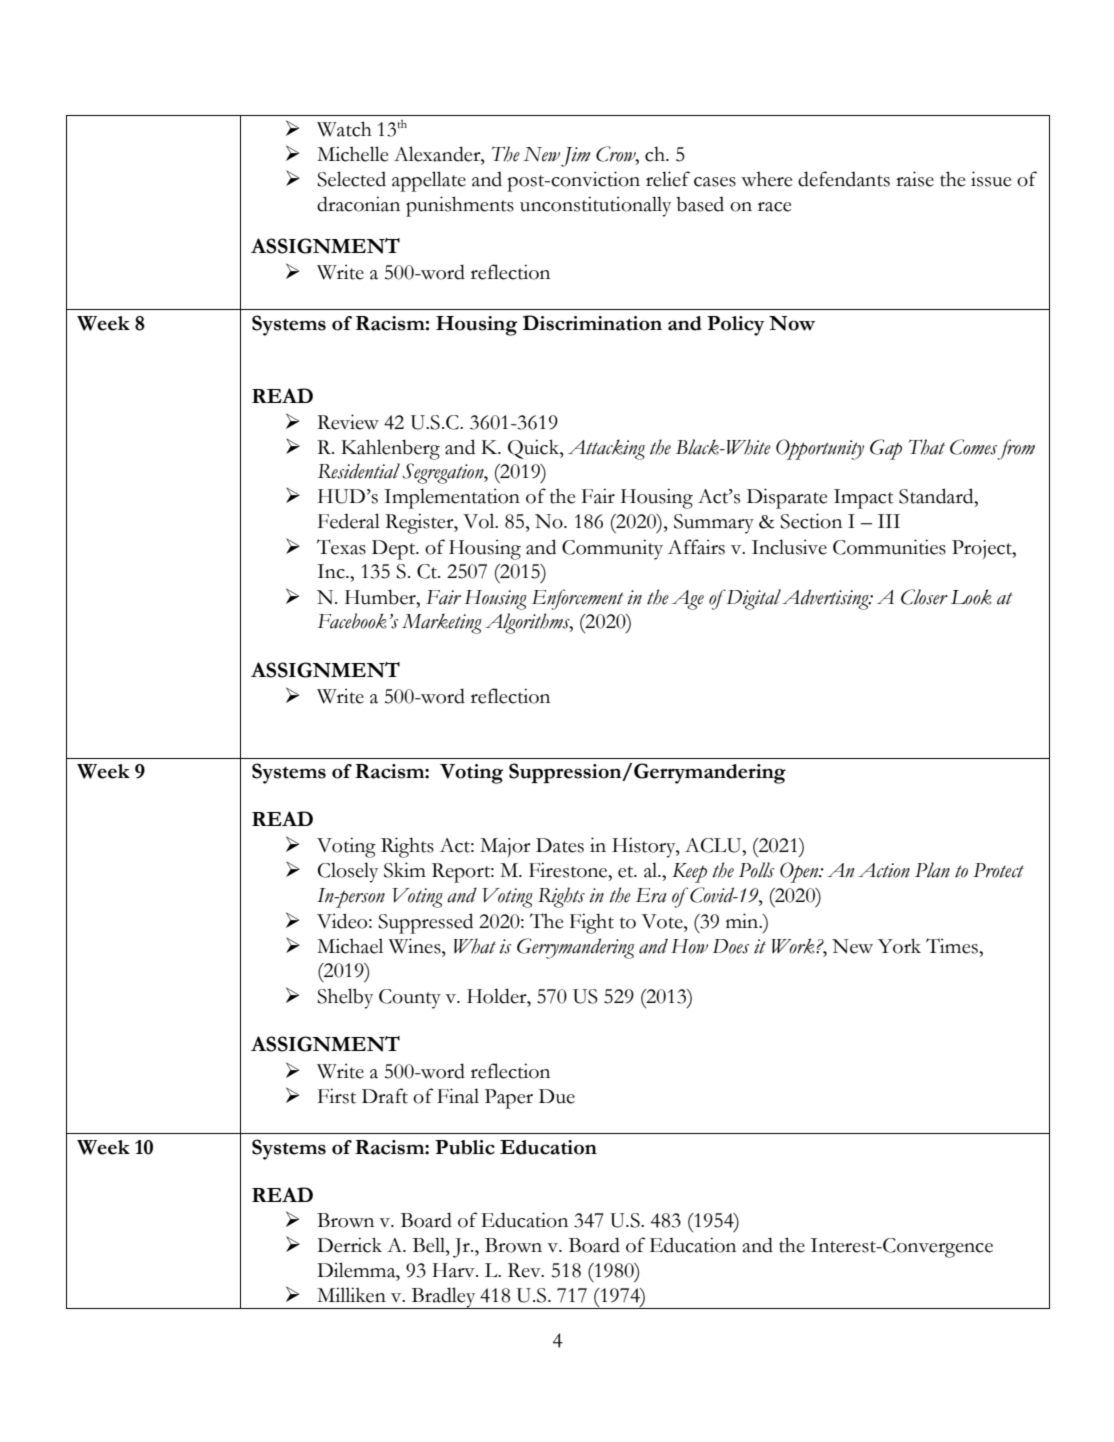 This screenshot has height=1442, width=1114. I want to click on raise, so click(915, 179).
